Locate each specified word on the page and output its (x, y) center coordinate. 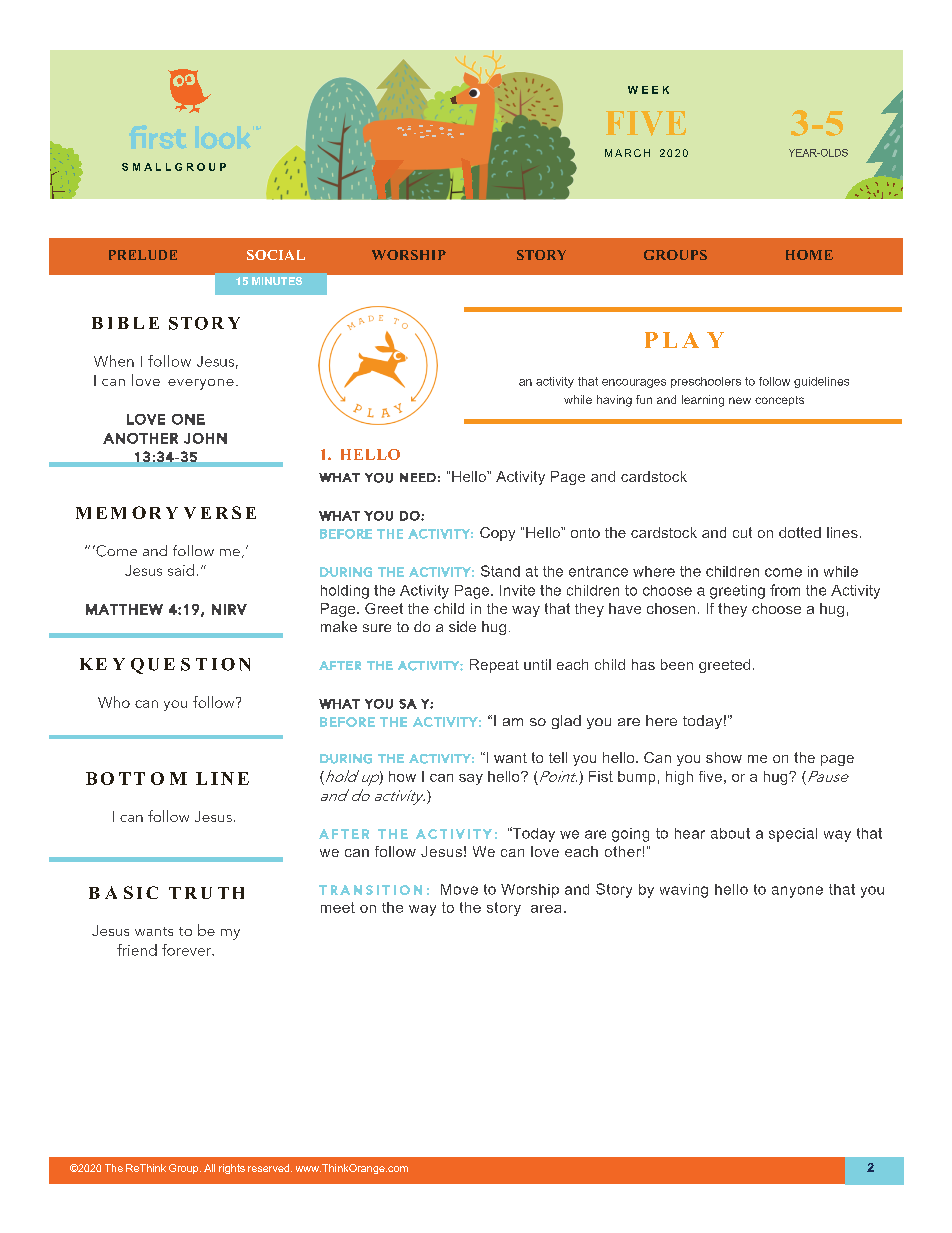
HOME (809, 255)
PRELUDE (143, 255)
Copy (497, 534)
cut (742, 532)
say (471, 779)
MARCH (627, 153)
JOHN (205, 438)
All (209, 1168)
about (730, 833)
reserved (270, 1168)
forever (187, 950)
